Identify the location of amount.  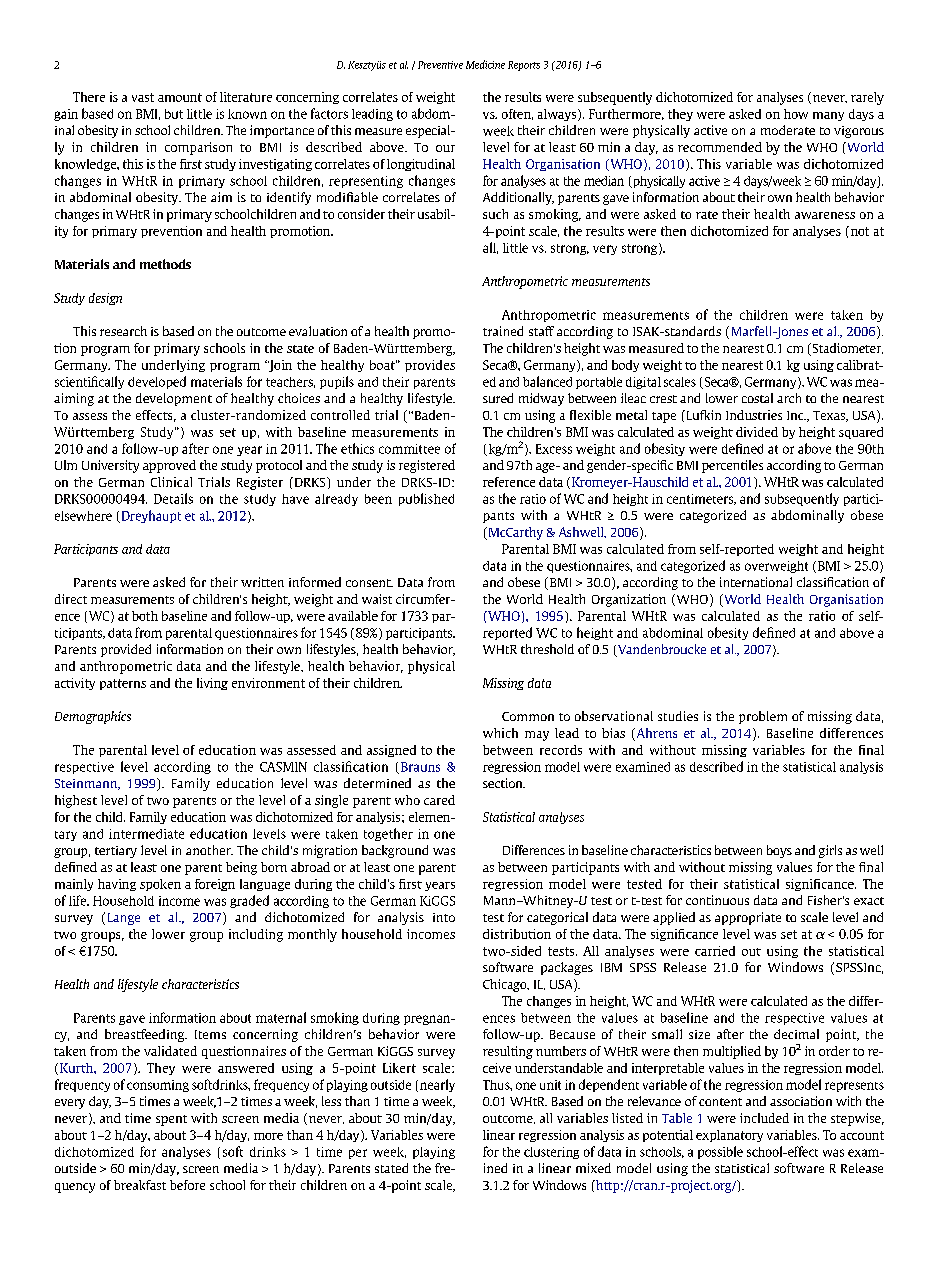
(180, 97).
